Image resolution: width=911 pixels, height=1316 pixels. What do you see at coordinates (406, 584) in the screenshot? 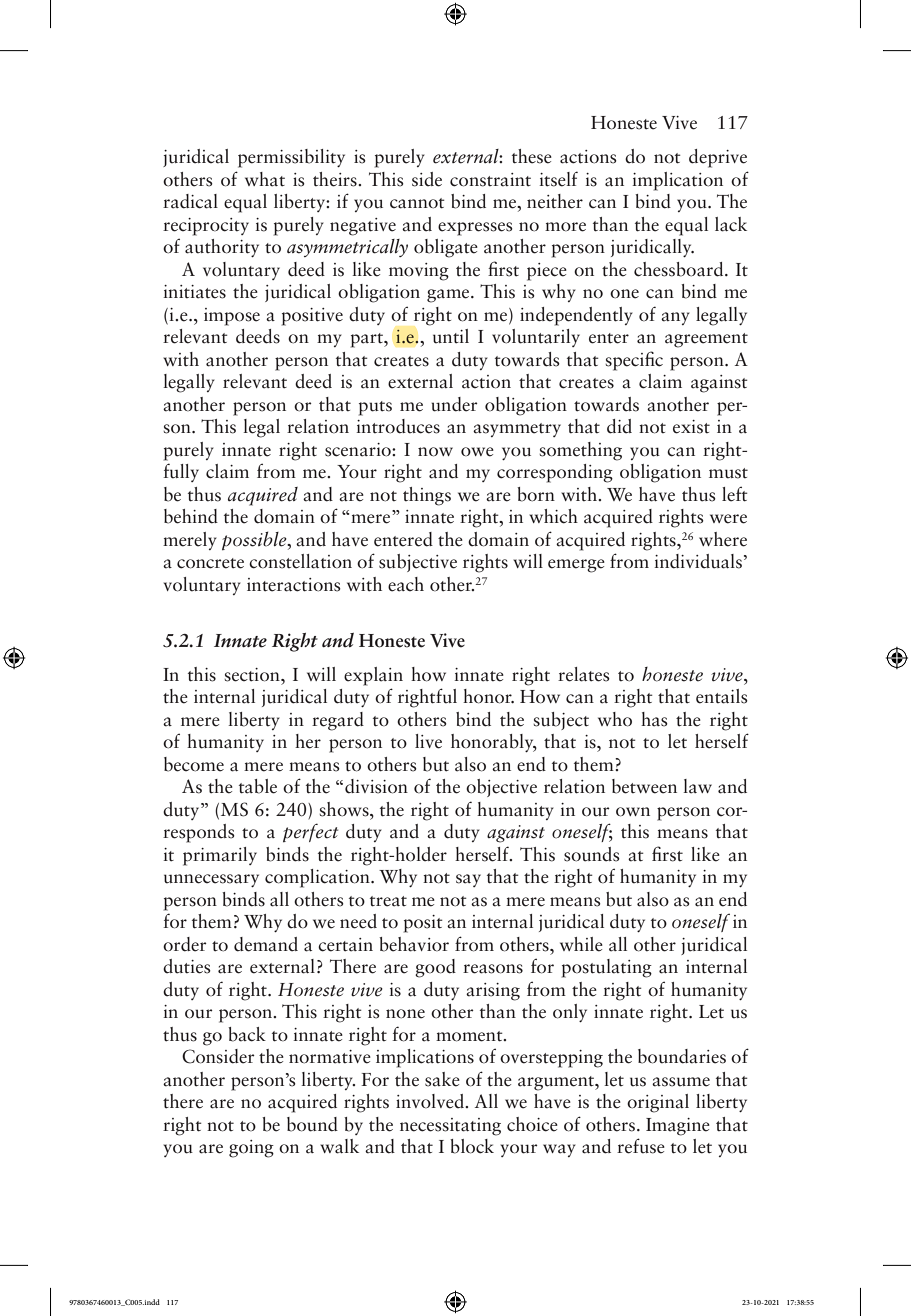
I see `each` at bounding box center [406, 584].
